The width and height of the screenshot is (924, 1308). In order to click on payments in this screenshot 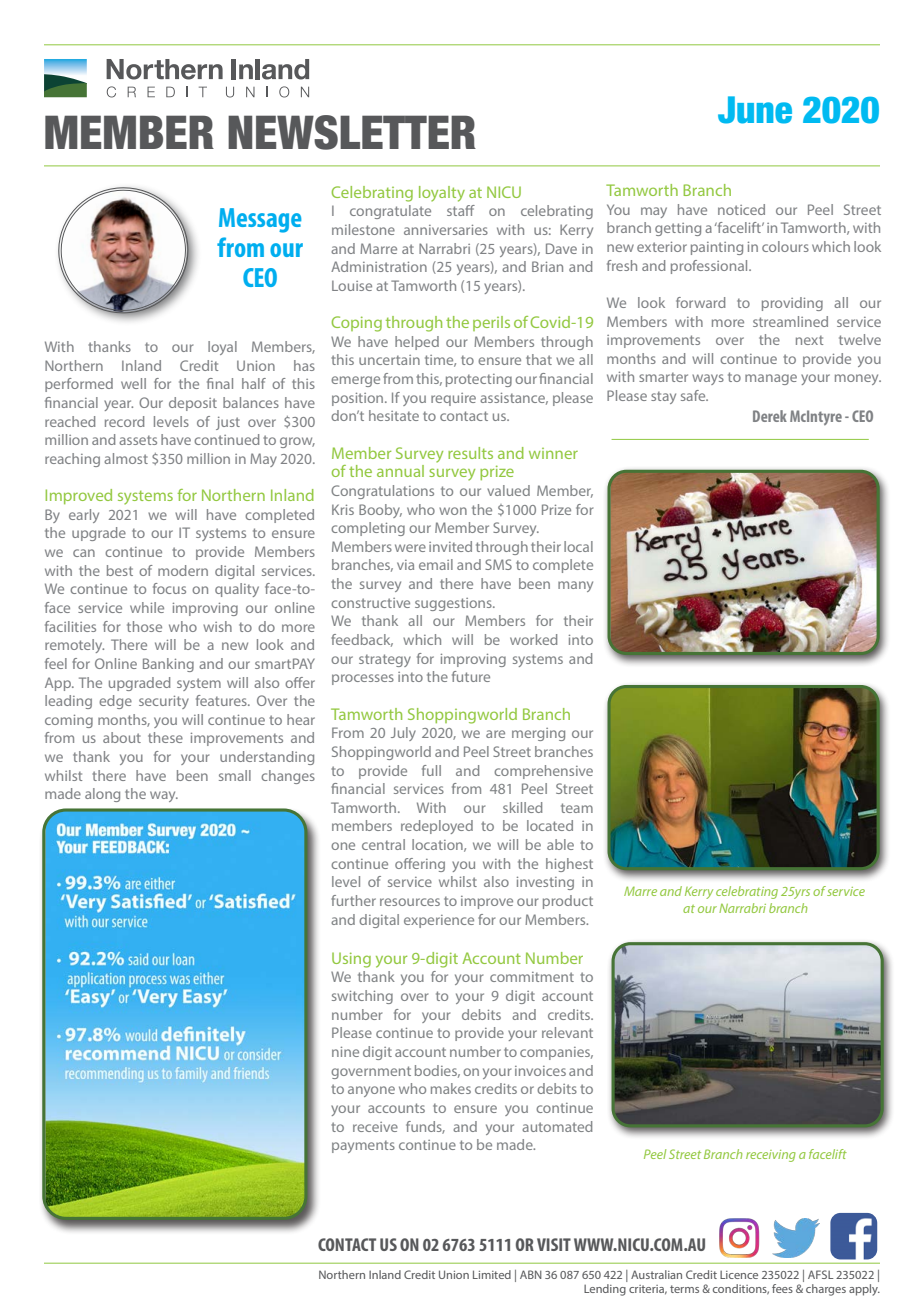, I will do `click(363, 1146)`.
